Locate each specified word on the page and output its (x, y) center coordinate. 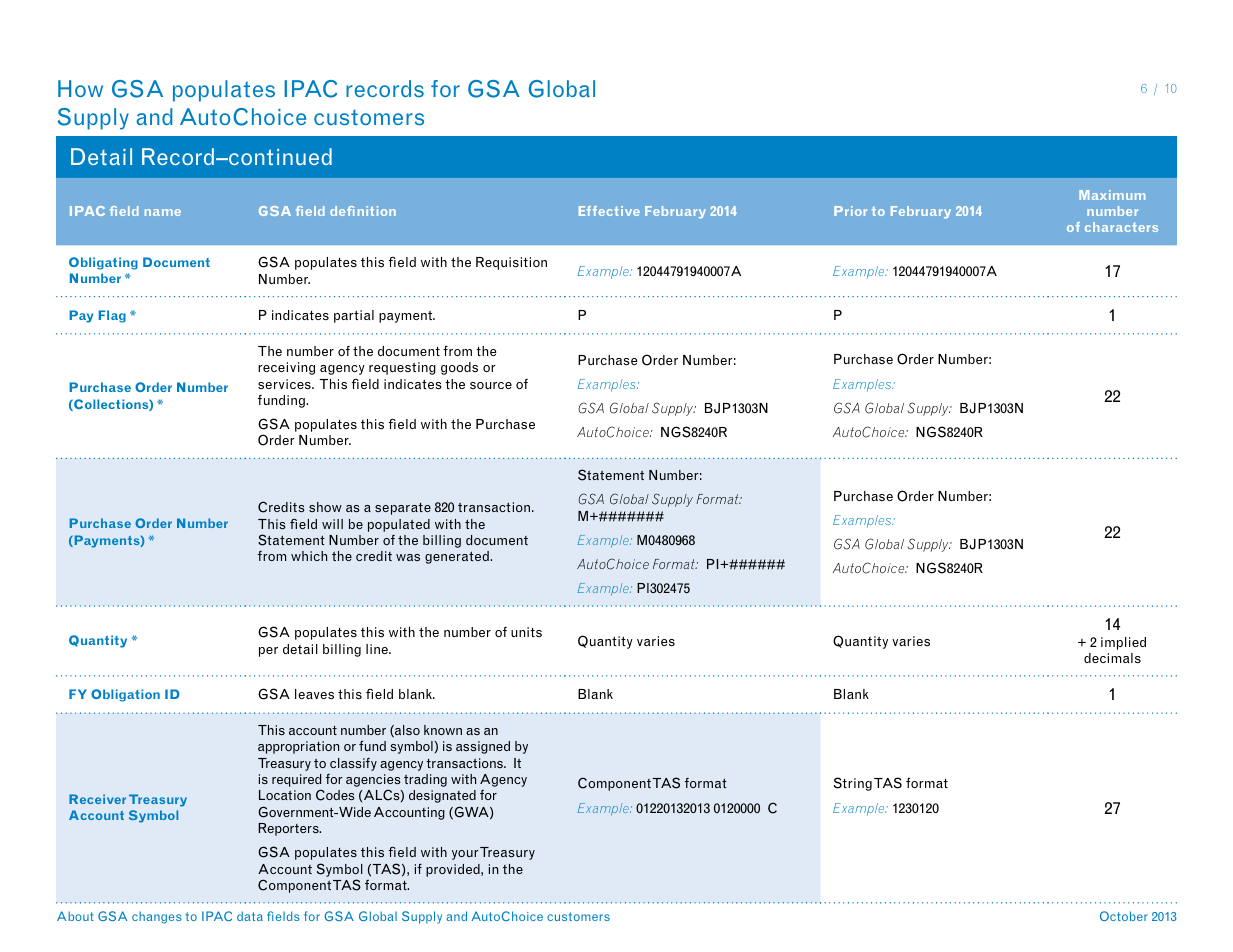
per (268, 652)
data (250, 916)
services (285, 384)
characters (1121, 227)
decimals (1112, 658)
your (465, 855)
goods (459, 368)
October (1124, 916)
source (491, 385)
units (526, 632)
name (163, 212)
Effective (609, 211)
